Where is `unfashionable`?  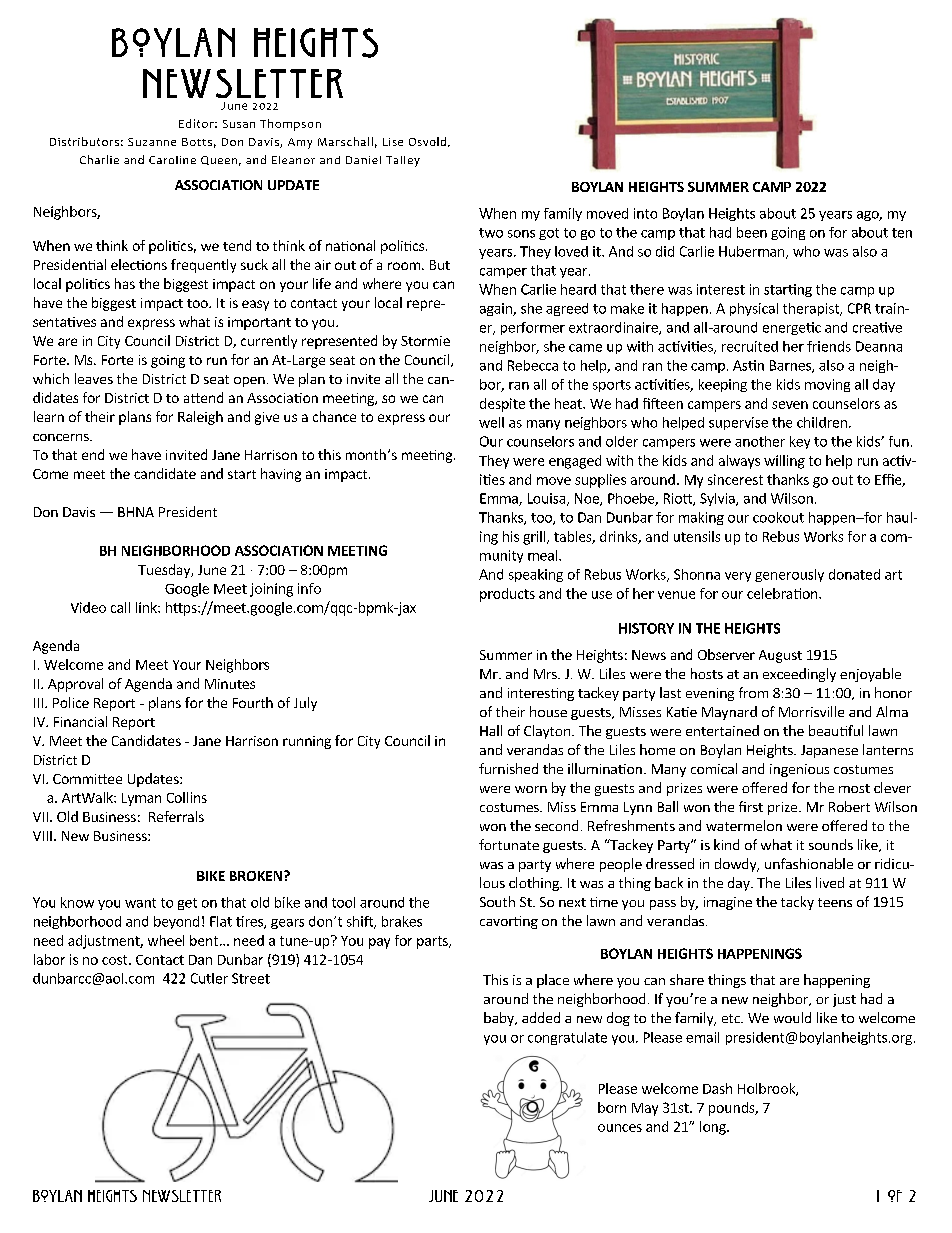 unfashionable is located at coordinates (809, 863).
